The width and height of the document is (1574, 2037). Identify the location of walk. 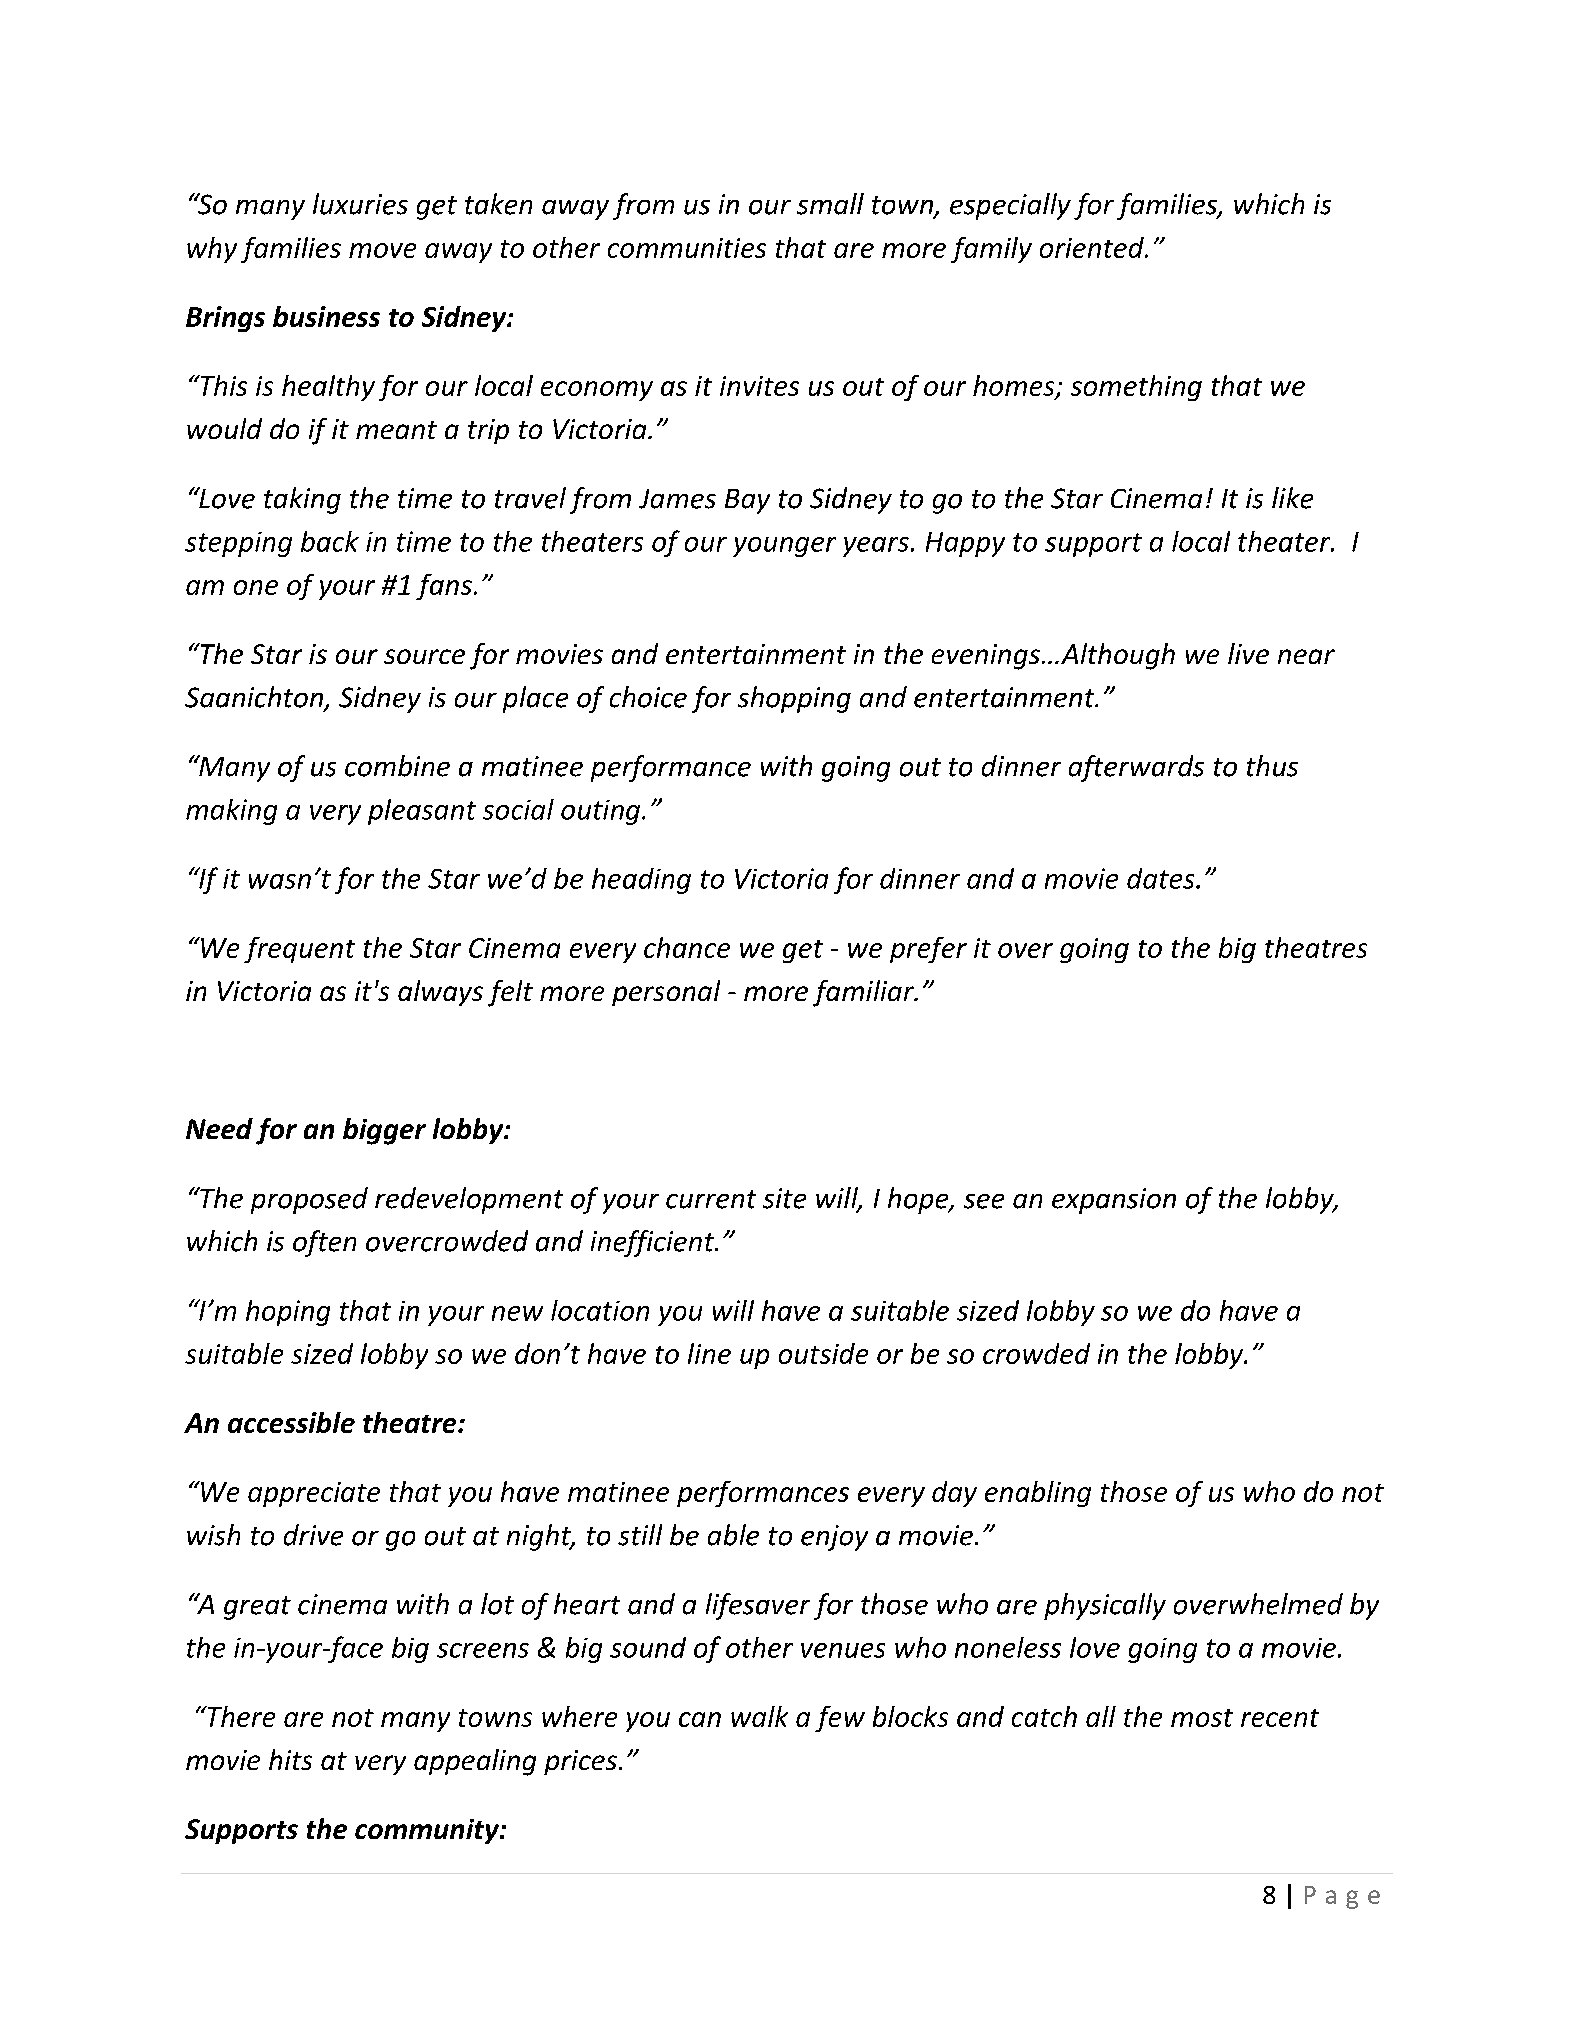
(759, 1716).
